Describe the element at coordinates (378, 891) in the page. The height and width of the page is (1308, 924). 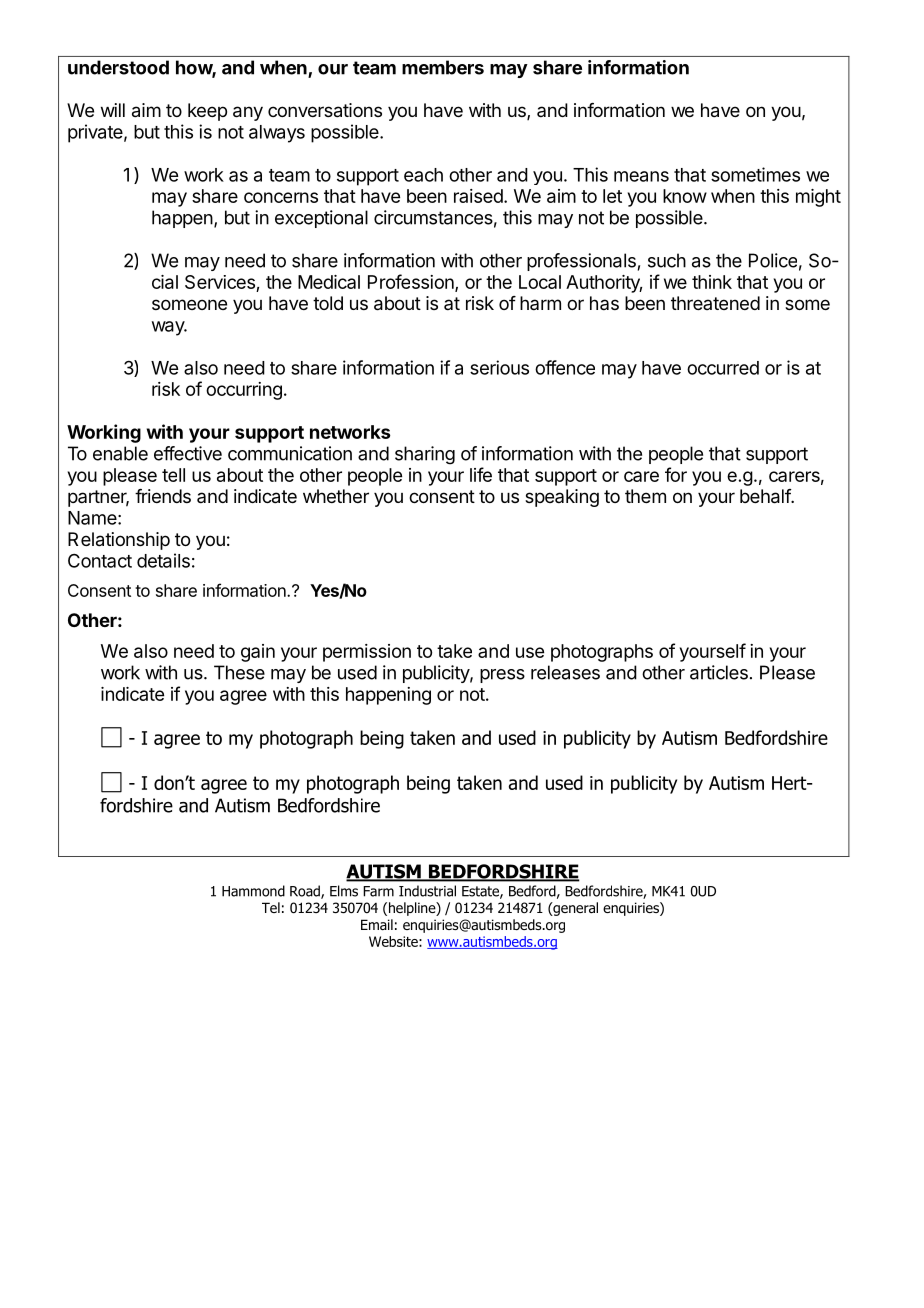
I see `Farm` at that location.
